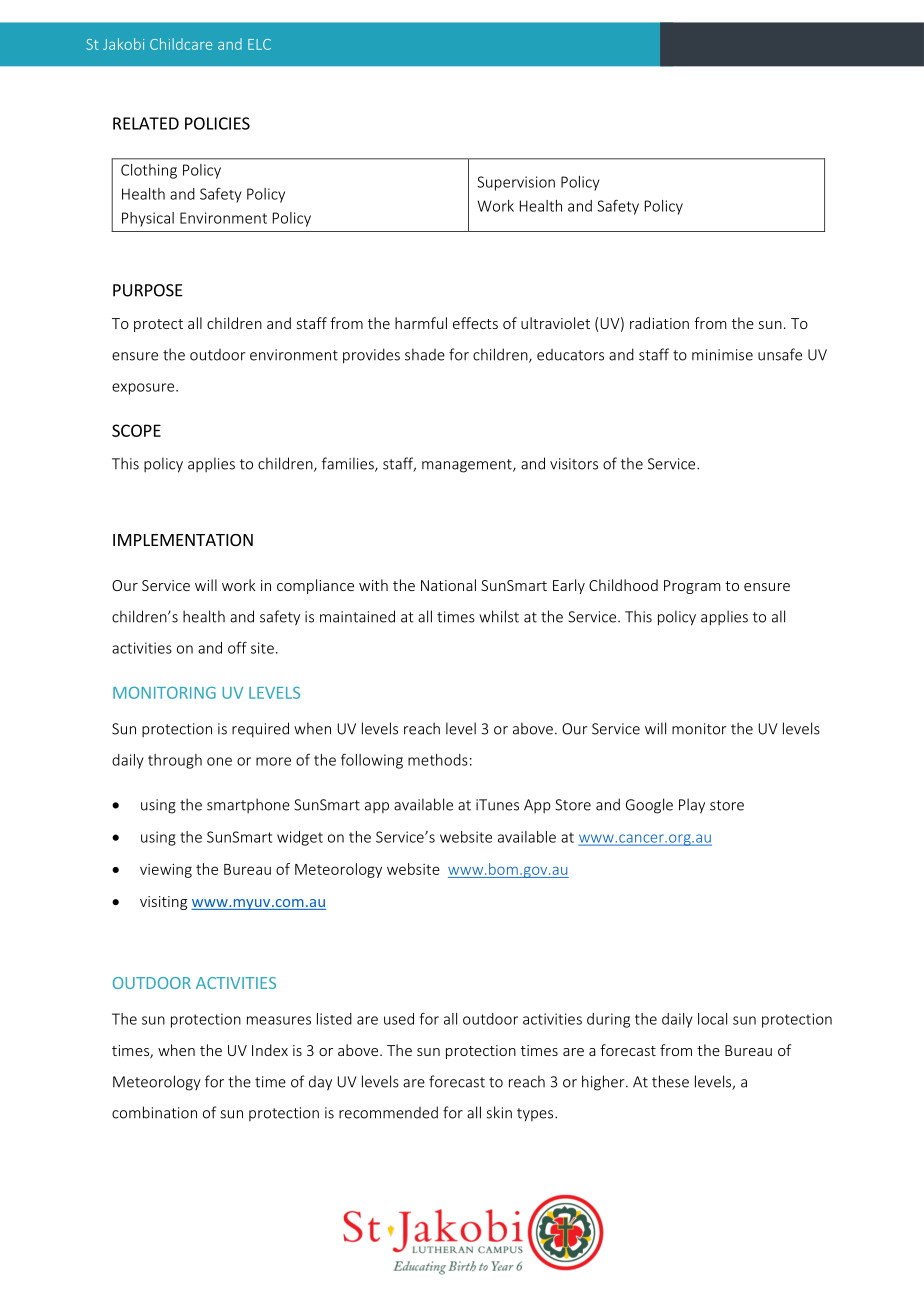  What do you see at coordinates (183, 540) in the screenshot?
I see `IMPLEMENTATION` at bounding box center [183, 540].
